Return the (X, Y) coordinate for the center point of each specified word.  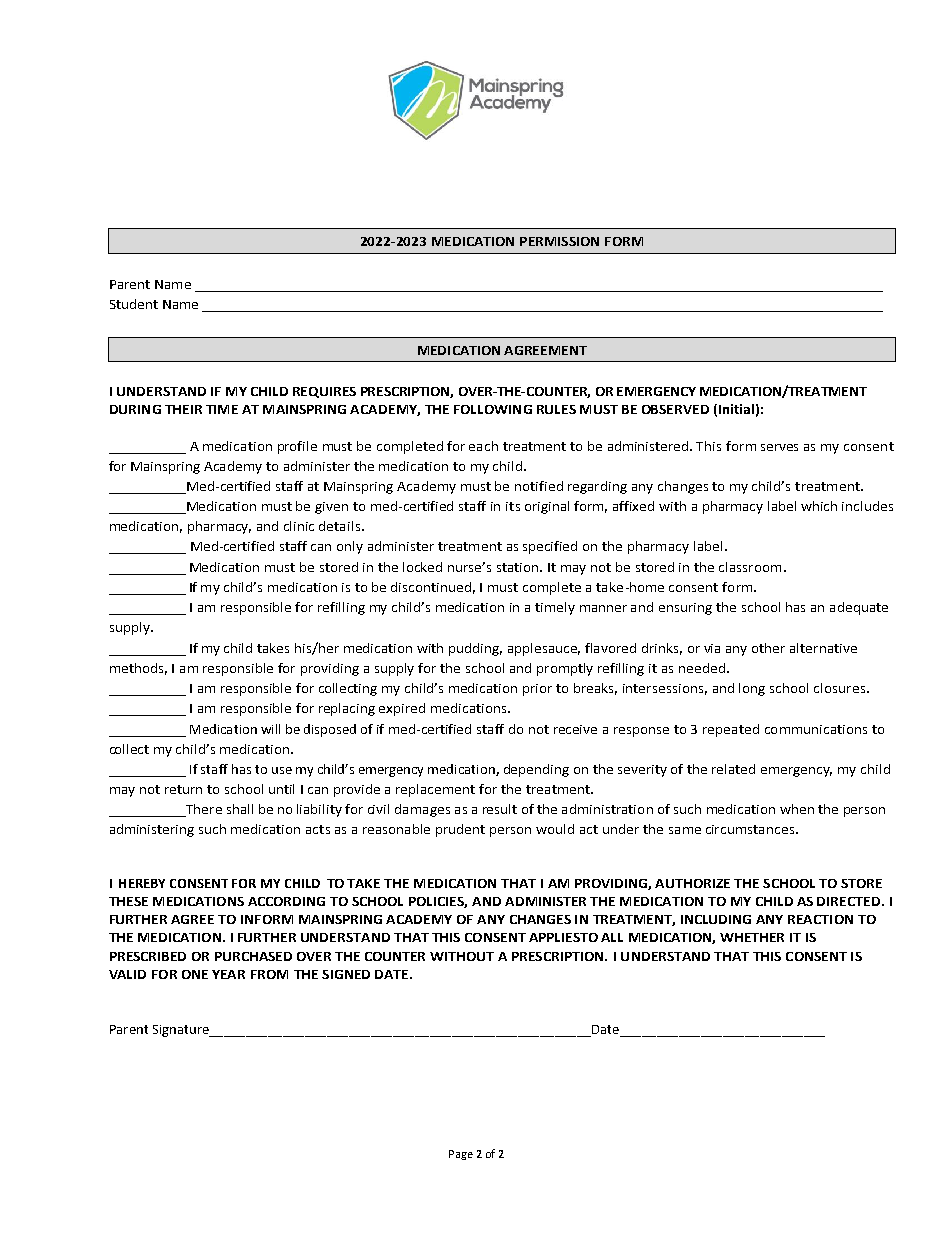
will (270, 729)
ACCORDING (286, 901)
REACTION (820, 919)
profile (297, 447)
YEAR (228, 974)
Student (134, 304)
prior (537, 690)
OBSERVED (675, 409)
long (752, 689)
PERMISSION (559, 241)
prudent (460, 830)
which (819, 506)
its (513, 506)
